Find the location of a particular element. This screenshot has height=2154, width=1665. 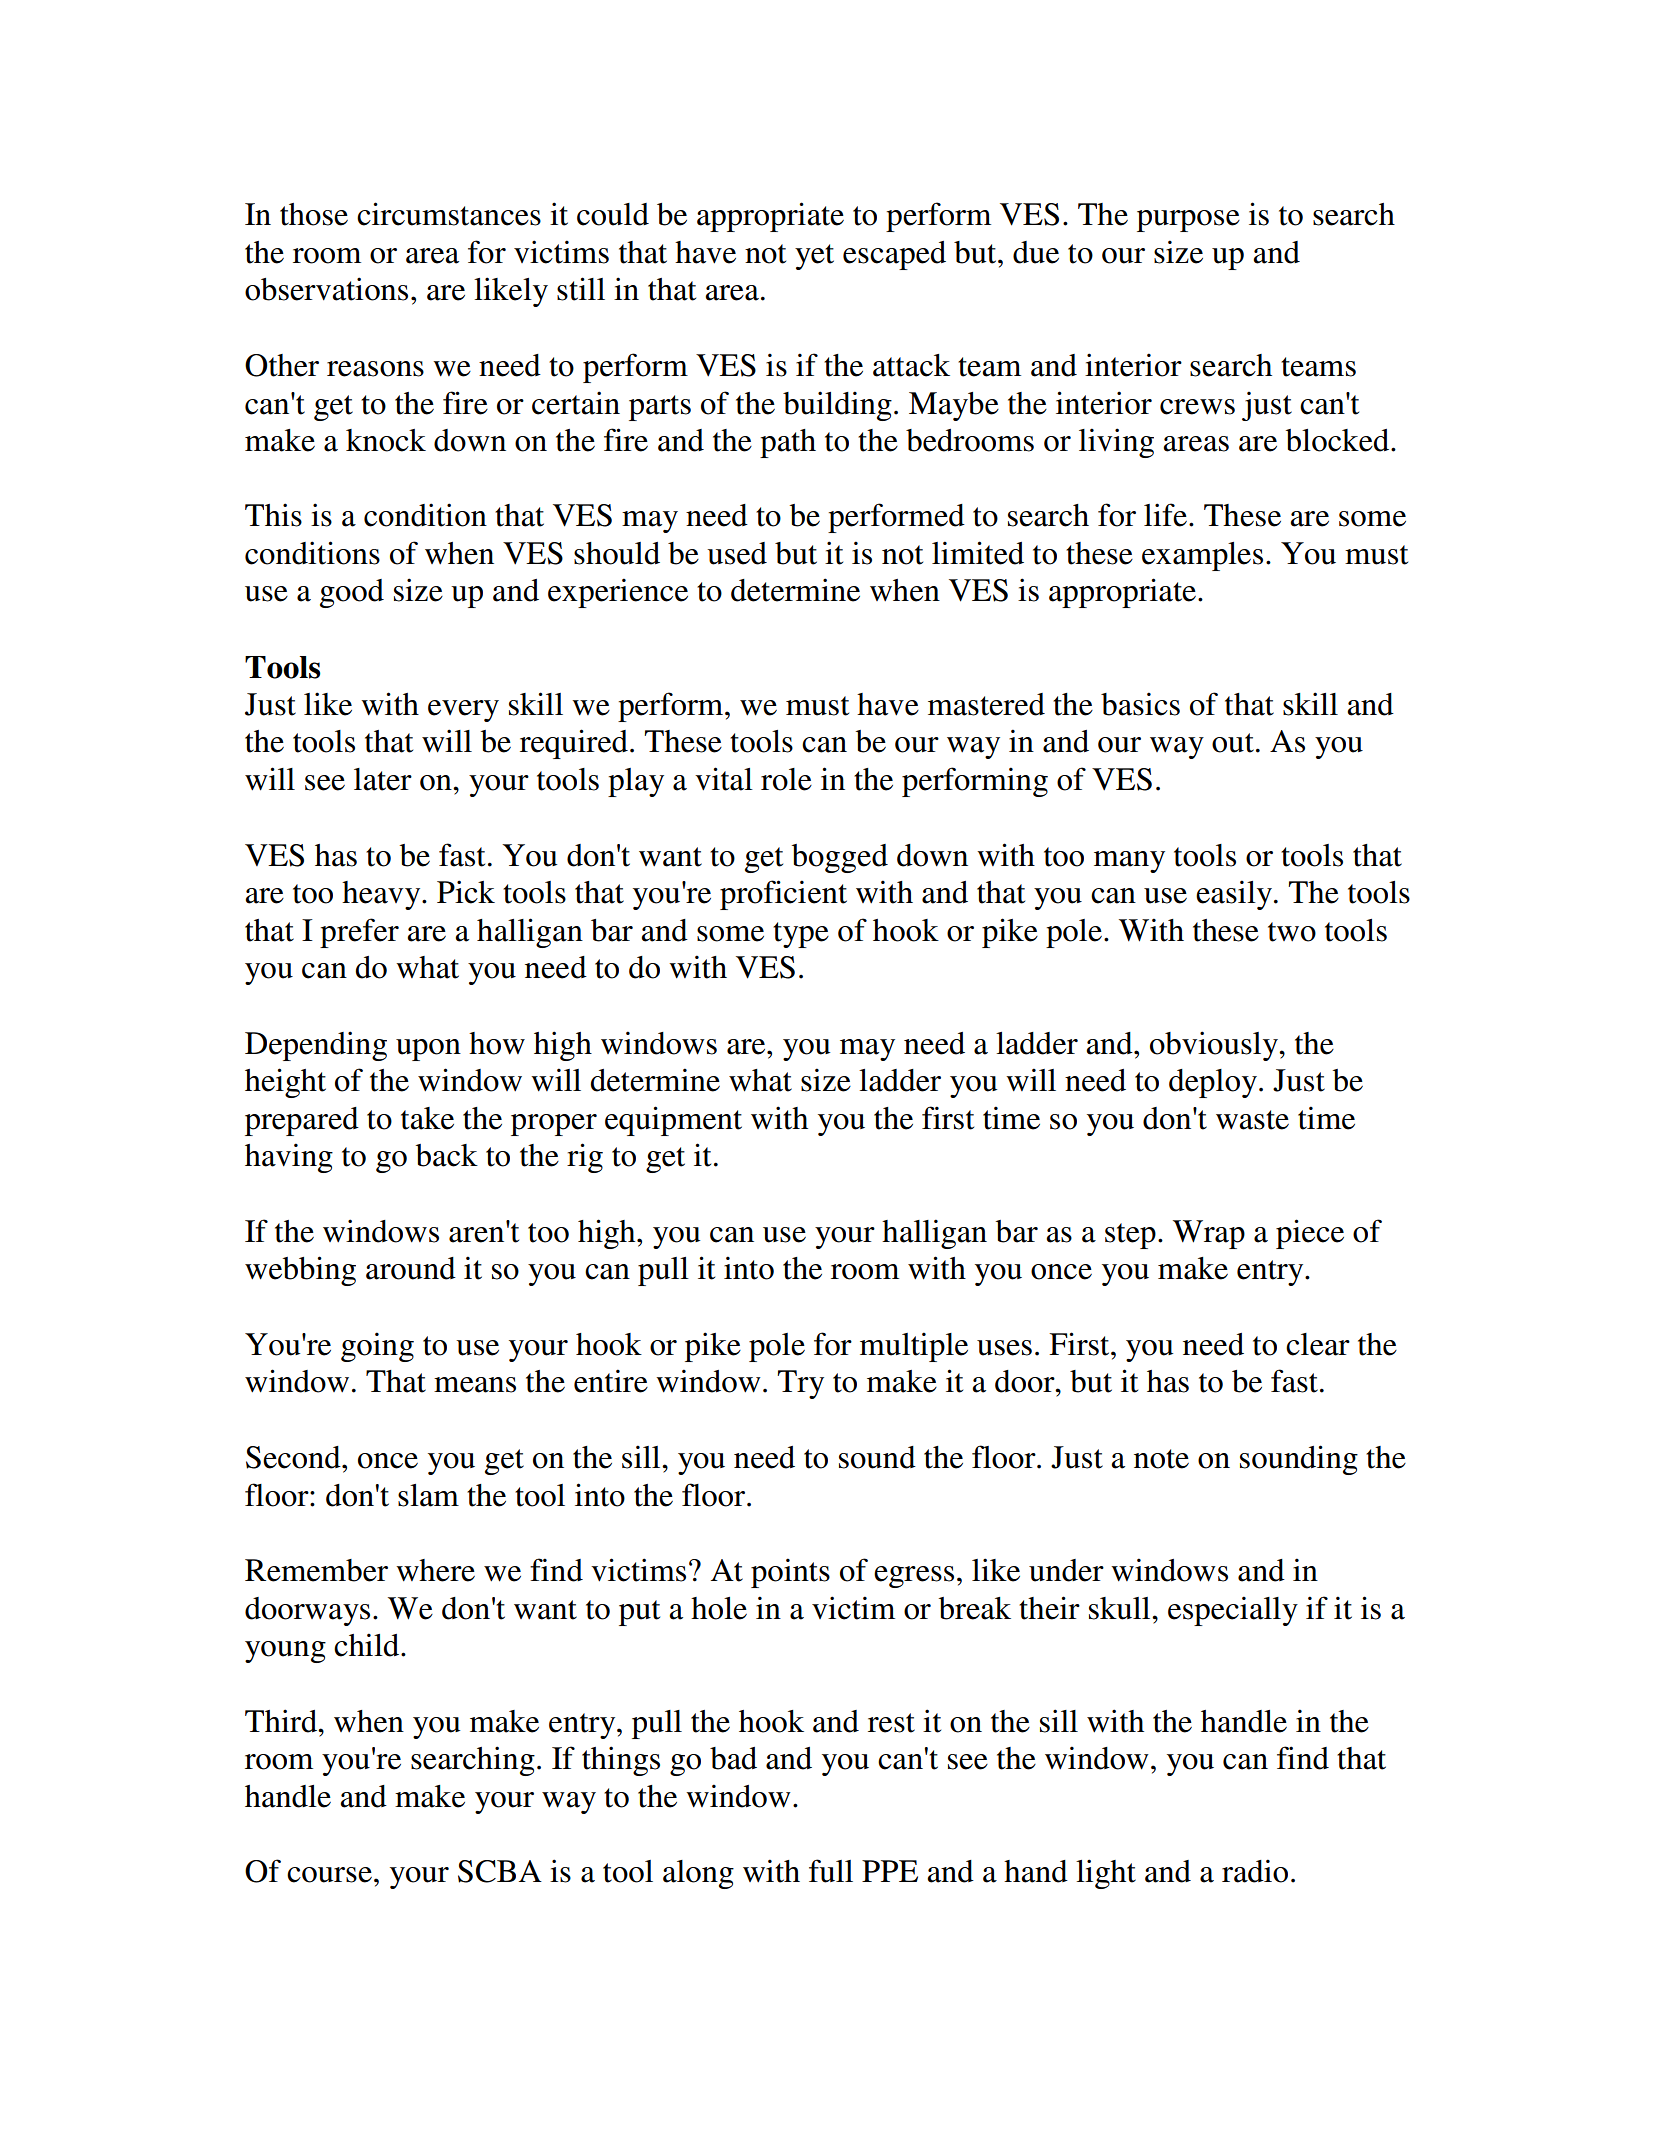

slam is located at coordinates (428, 1495).
